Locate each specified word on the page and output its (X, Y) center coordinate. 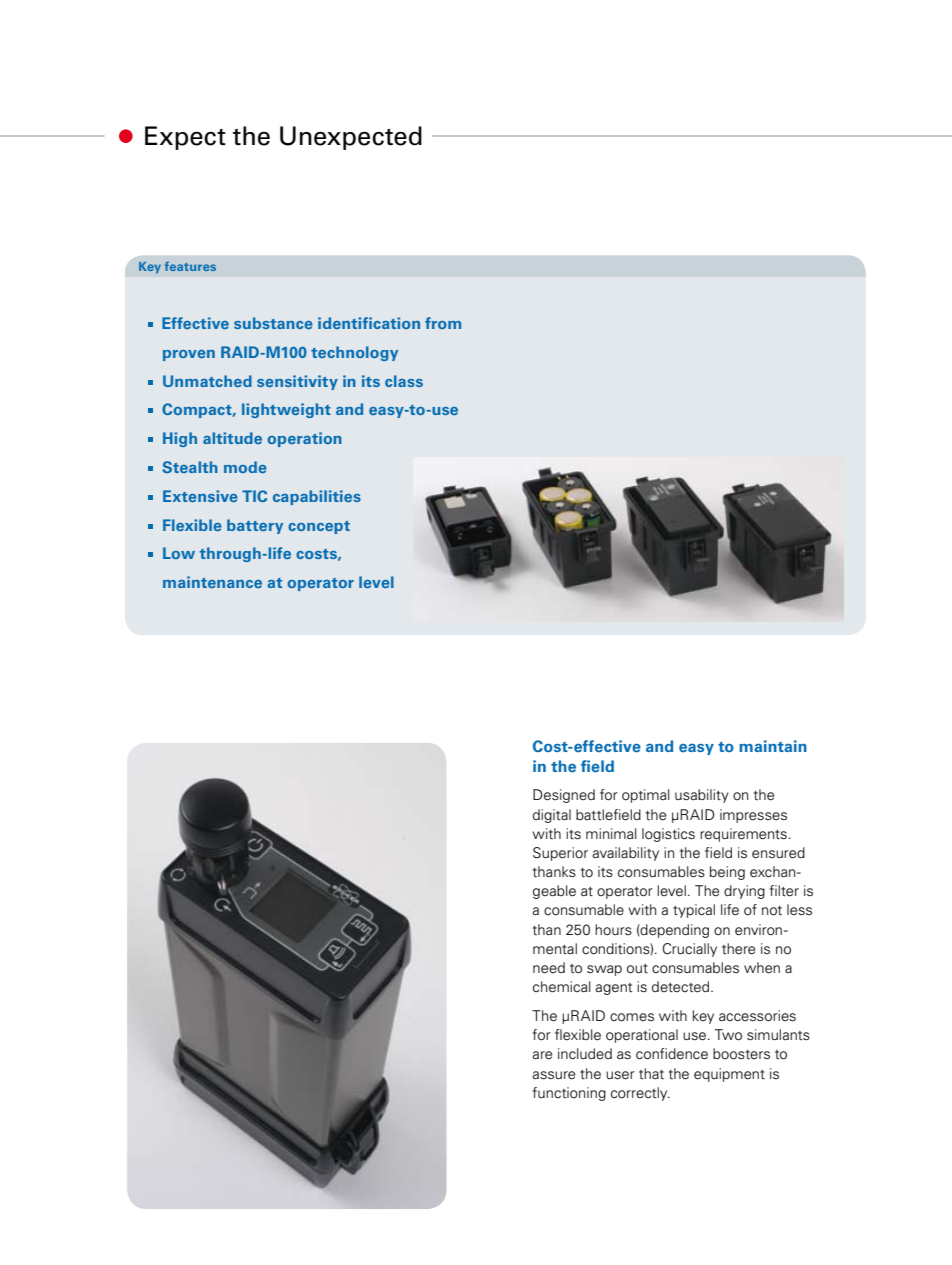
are (542, 1055)
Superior (560, 854)
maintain (773, 746)
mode (245, 467)
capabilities (317, 497)
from (443, 323)
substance (273, 323)
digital (552, 816)
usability (702, 796)
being (727, 873)
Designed (564, 796)
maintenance (212, 582)
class (404, 381)
